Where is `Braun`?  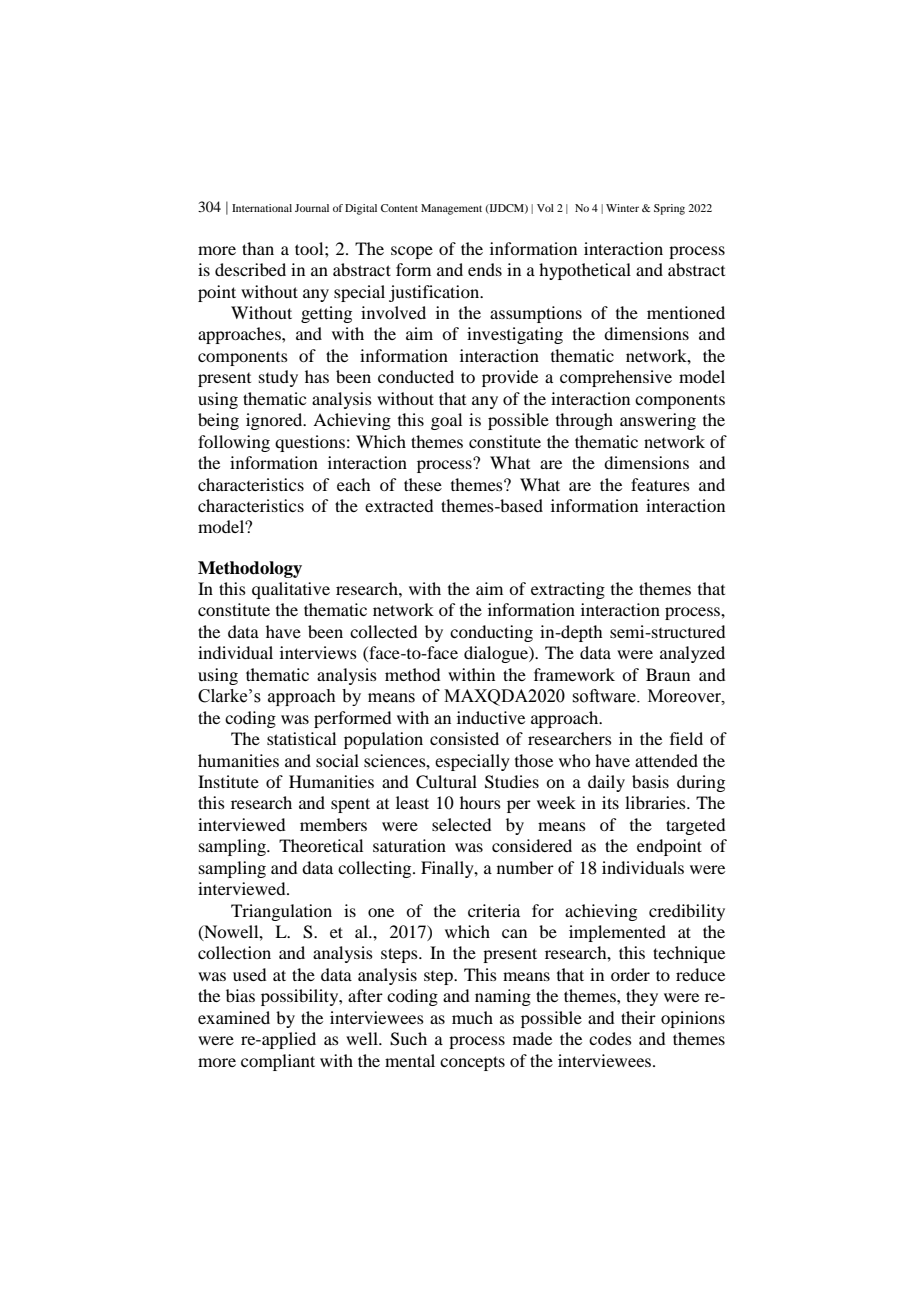 Braun is located at coordinates (668, 674).
